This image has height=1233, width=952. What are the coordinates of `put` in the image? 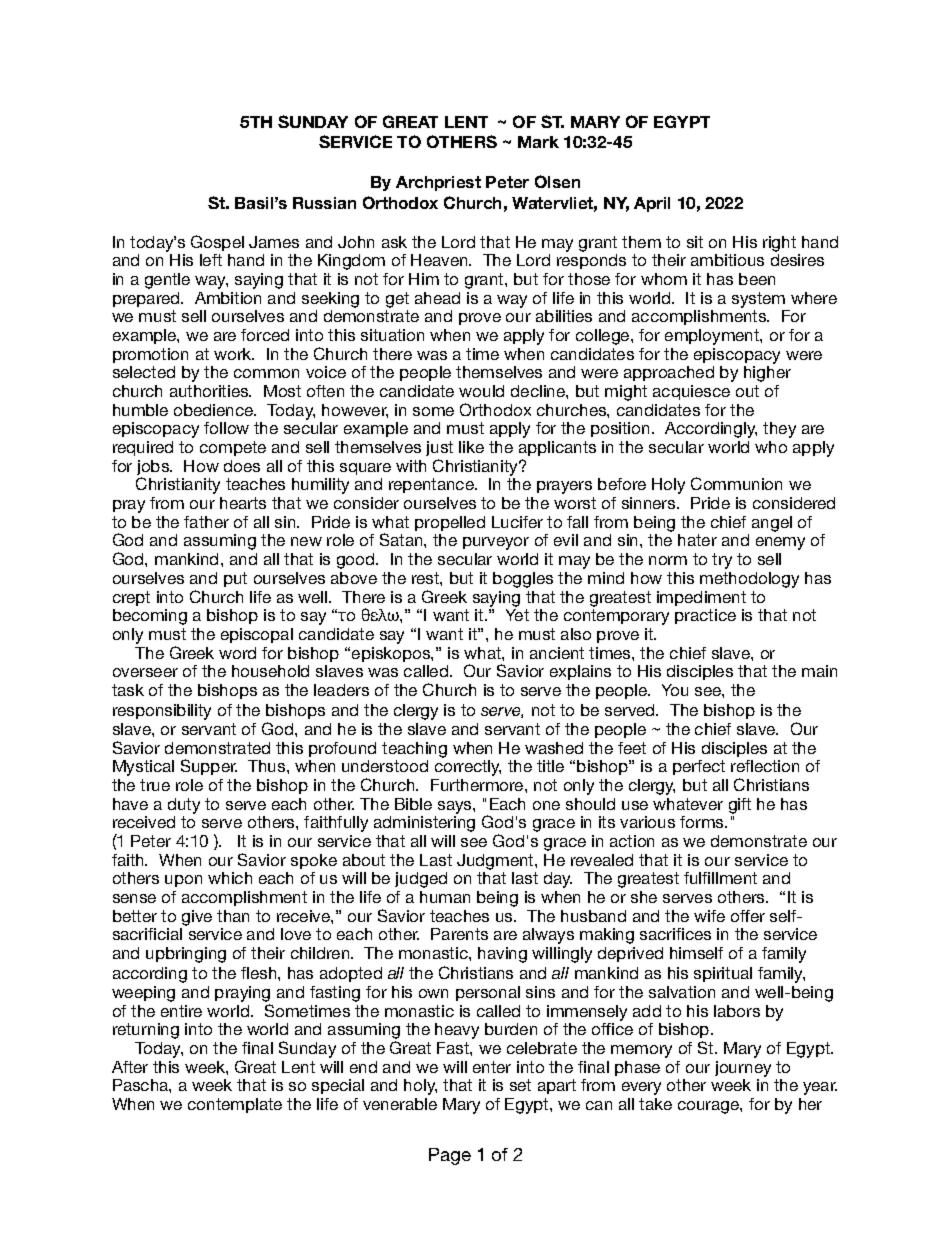 It's located at (235, 579).
